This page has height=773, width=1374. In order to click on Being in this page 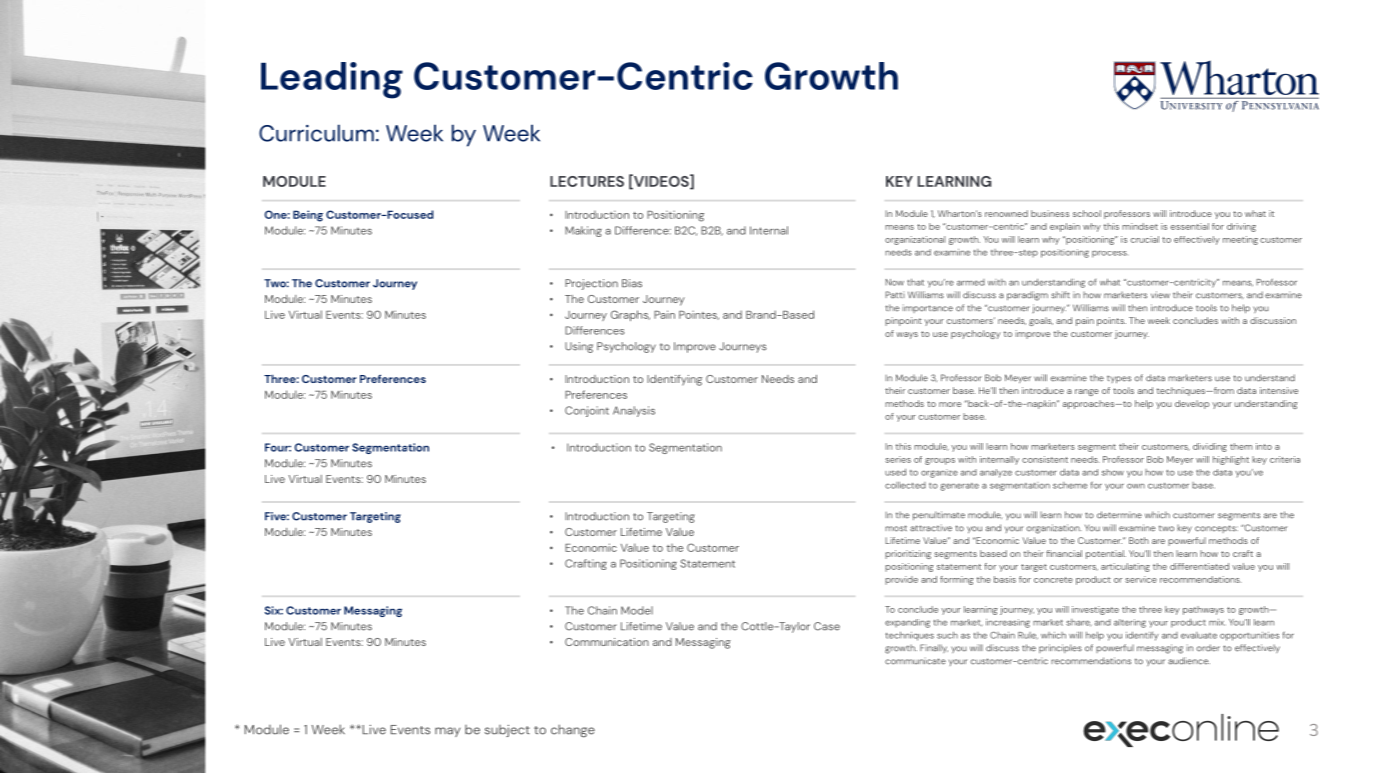, I will do `click(308, 216)`.
